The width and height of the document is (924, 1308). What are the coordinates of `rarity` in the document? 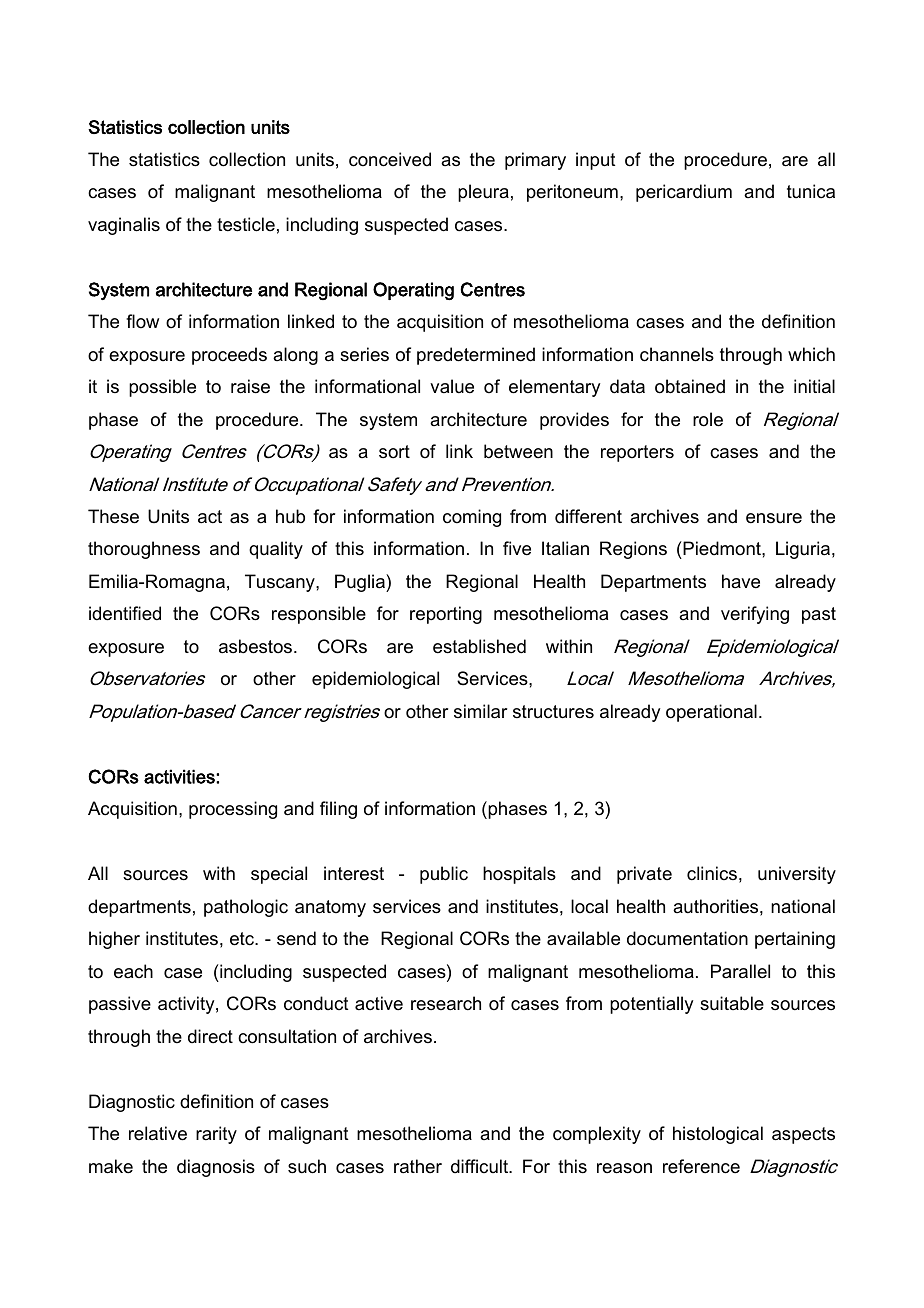 It's located at (216, 1135).
